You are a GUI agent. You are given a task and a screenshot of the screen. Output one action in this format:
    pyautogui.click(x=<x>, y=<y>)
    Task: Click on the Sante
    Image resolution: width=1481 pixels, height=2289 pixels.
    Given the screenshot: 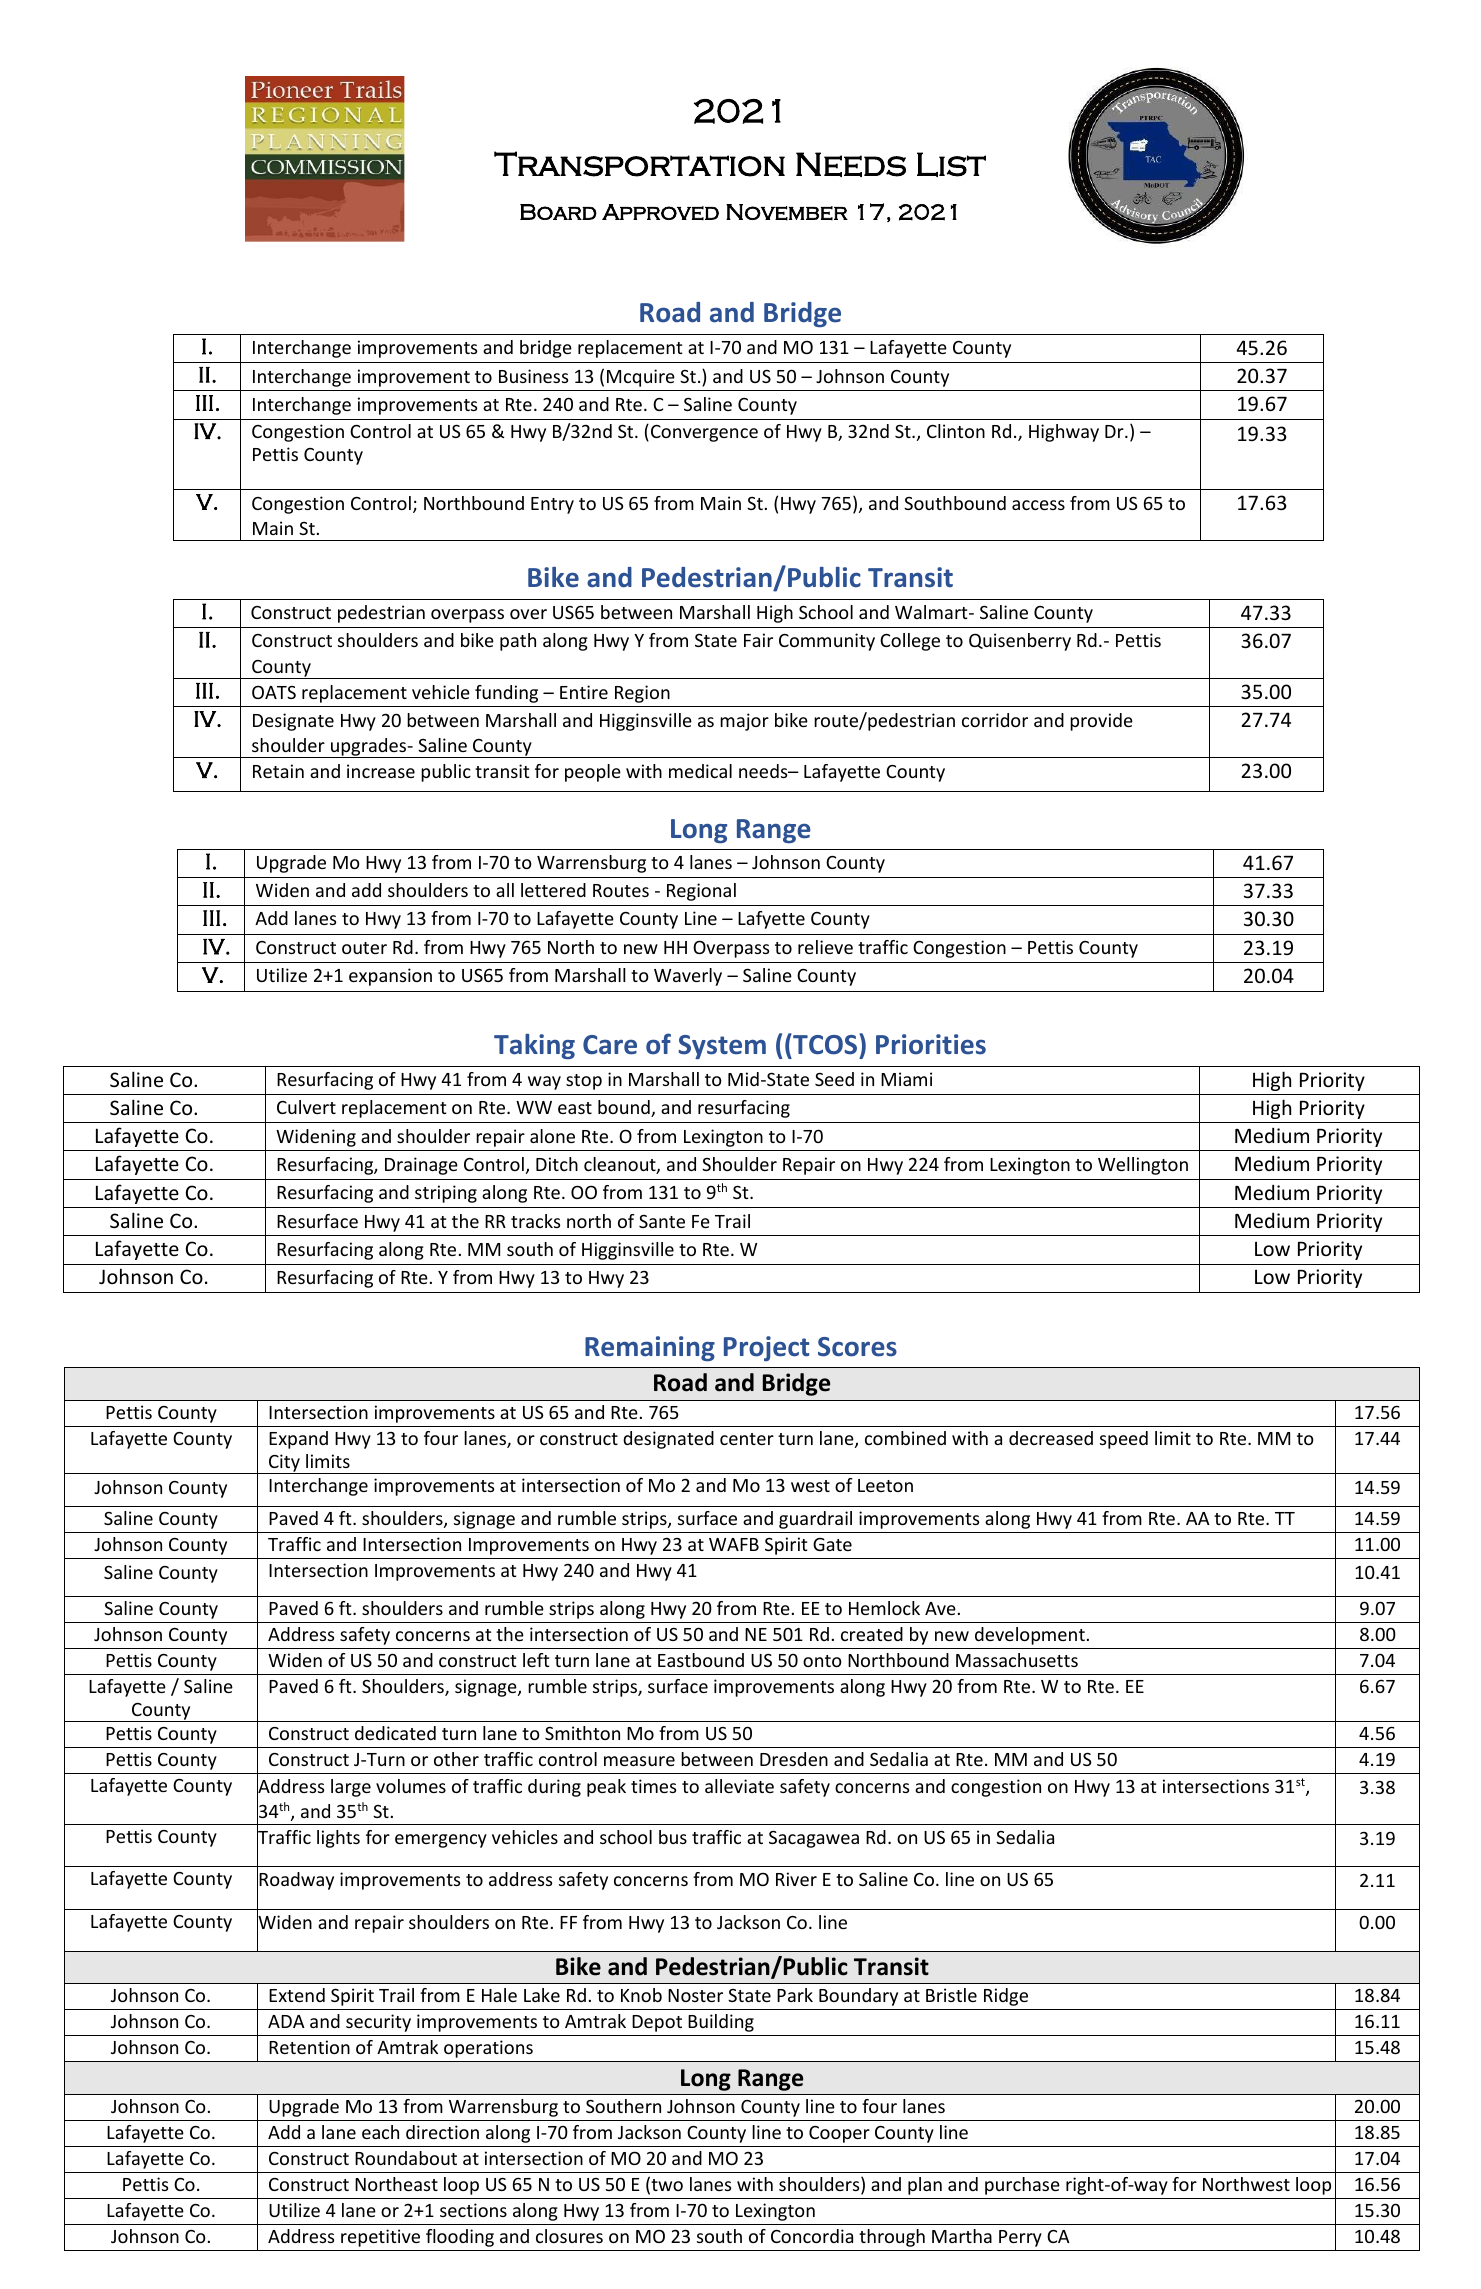 What is the action you would take?
    pyautogui.click(x=662, y=1221)
